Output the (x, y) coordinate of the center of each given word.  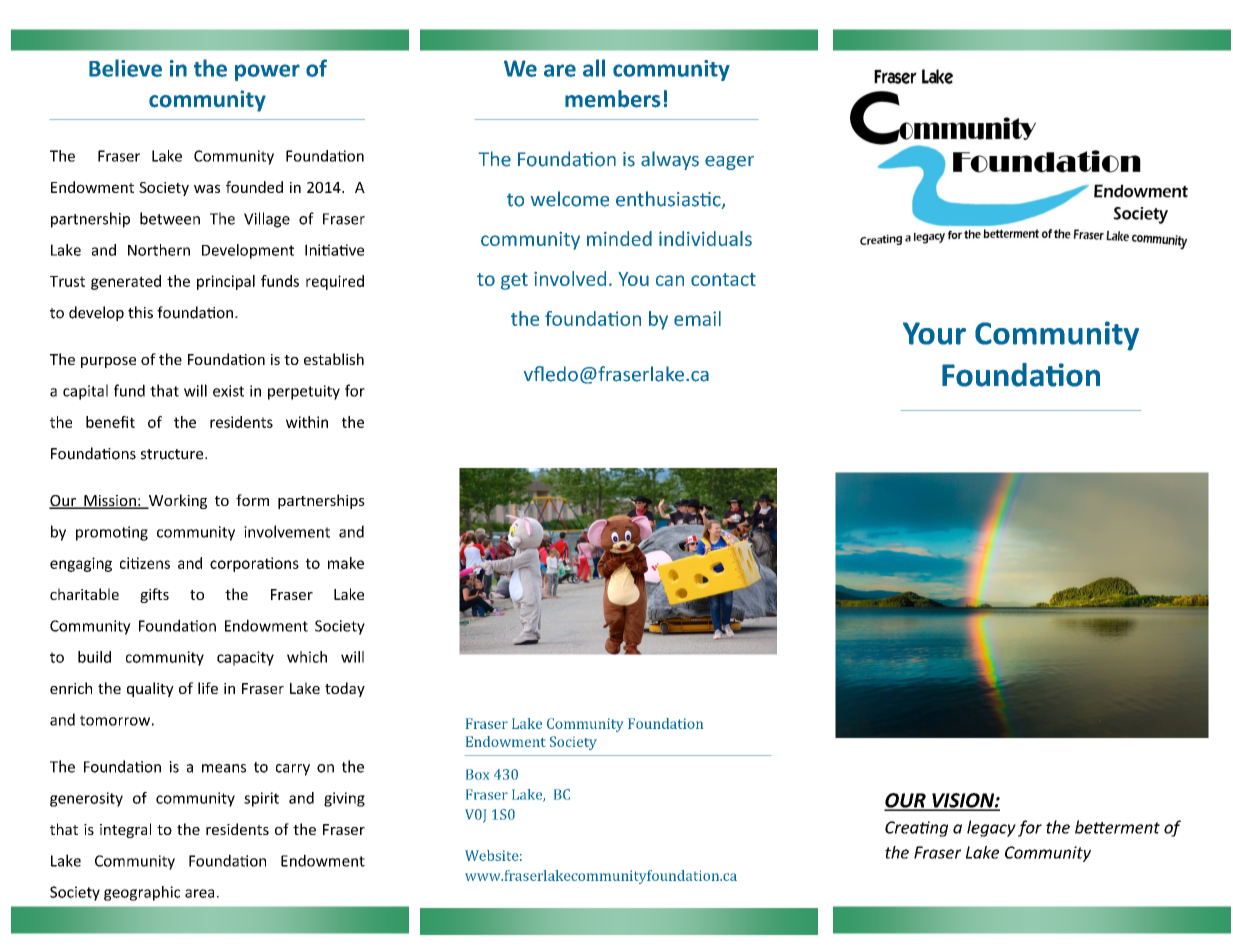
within (307, 422)
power (267, 72)
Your (934, 333)
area (199, 893)
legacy (991, 828)
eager (729, 163)
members (613, 99)
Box (477, 774)
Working (177, 501)
